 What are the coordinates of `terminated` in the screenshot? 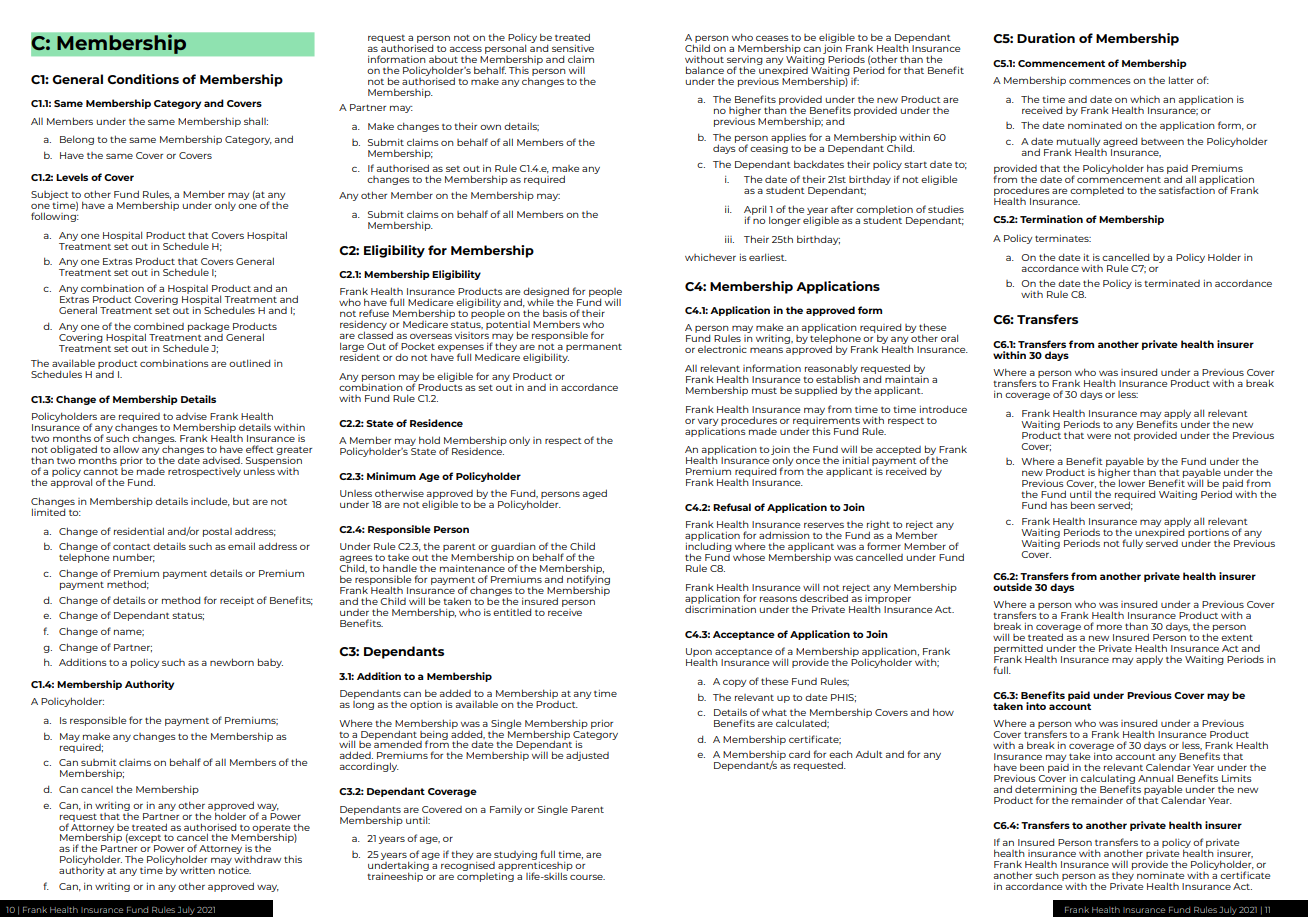 It's located at (1172, 283).
